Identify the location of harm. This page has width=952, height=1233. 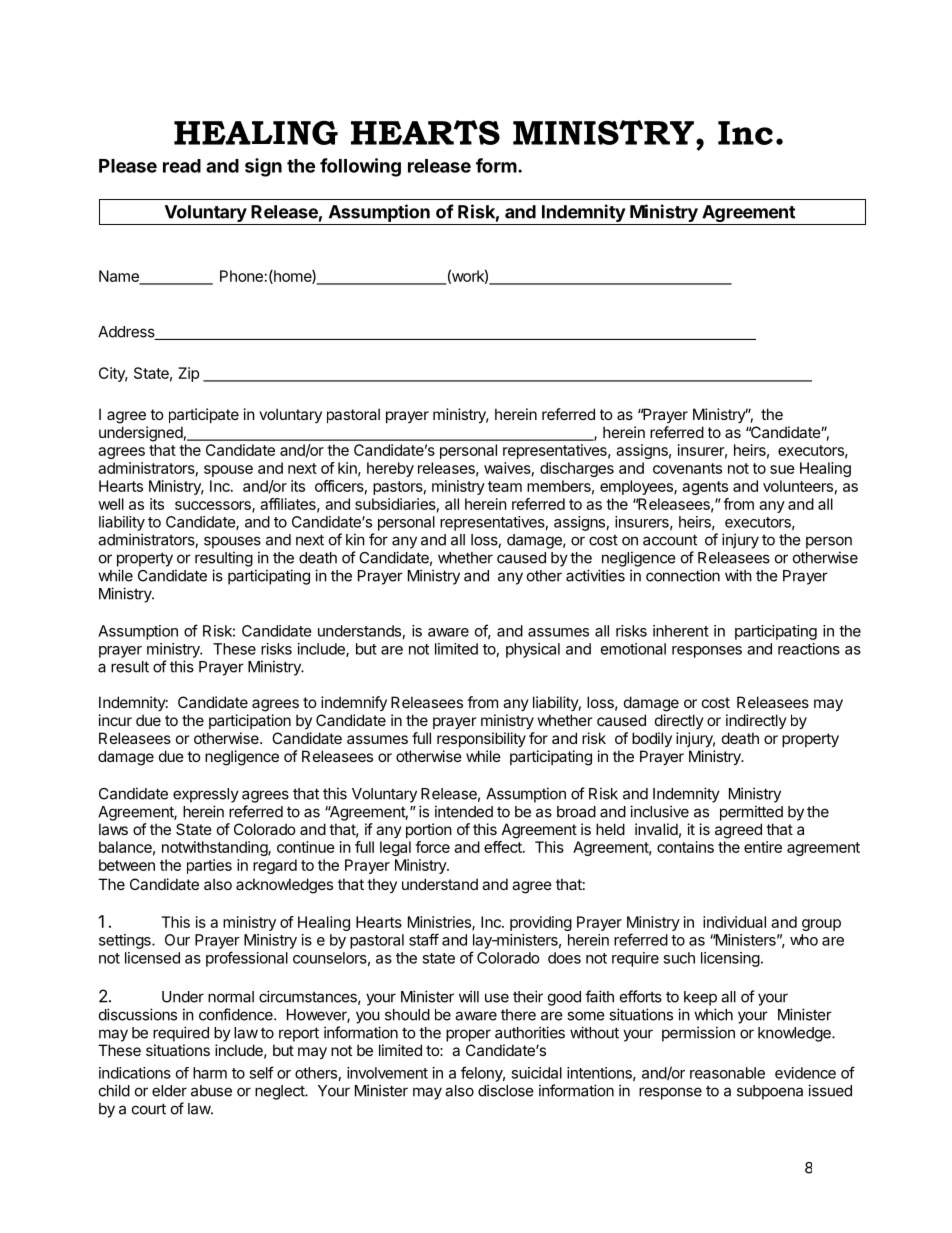
(210, 1073).
